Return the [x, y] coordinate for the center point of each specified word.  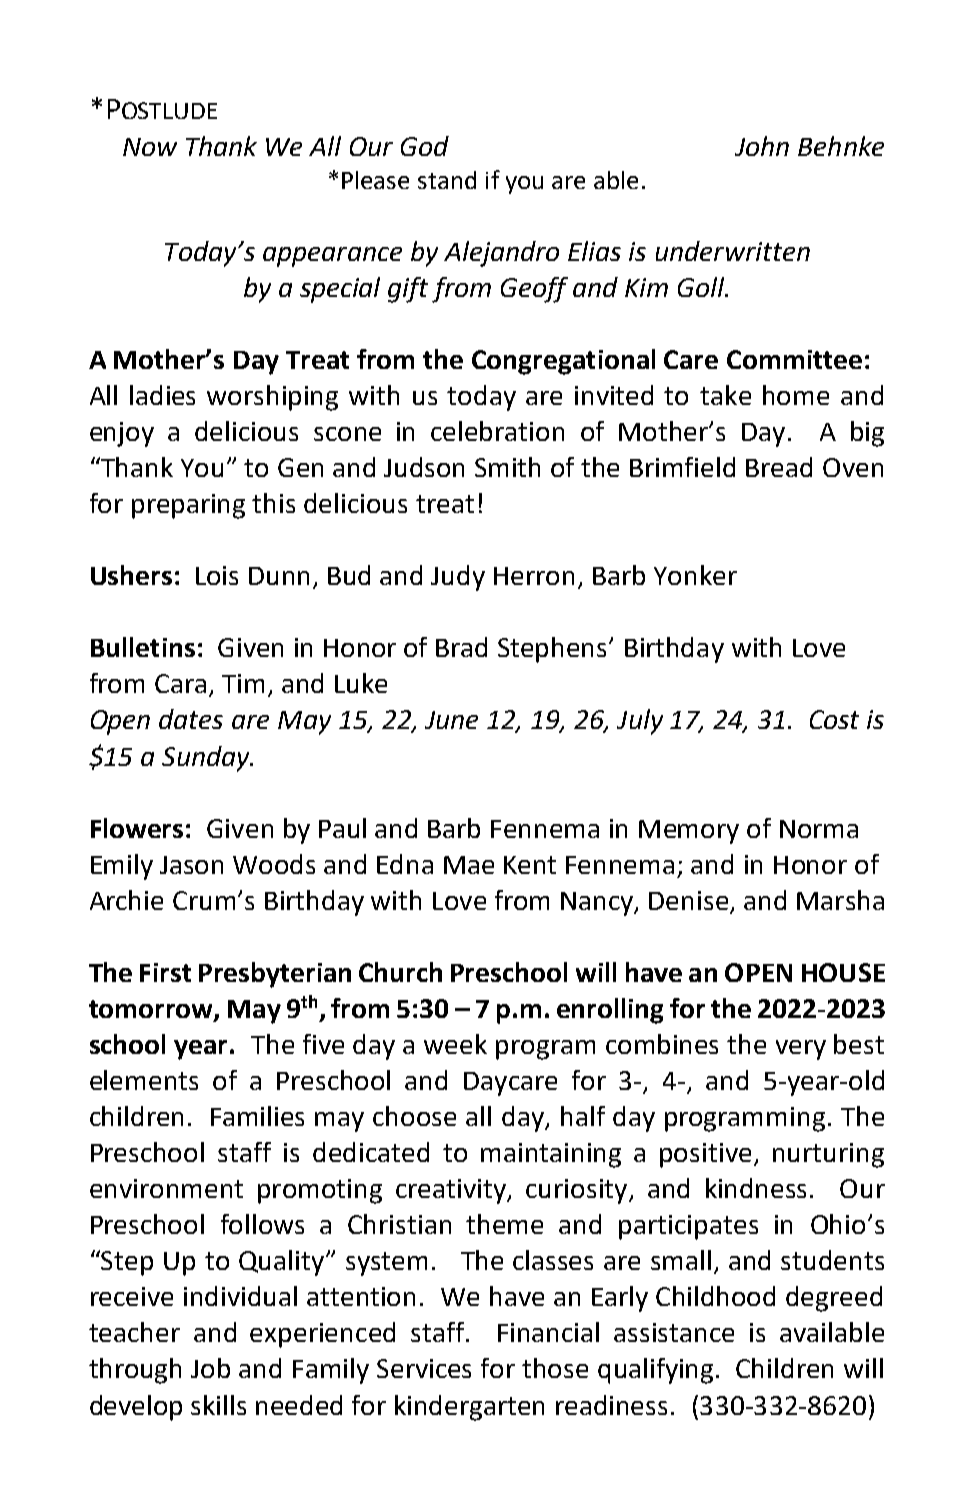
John [762, 146]
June [451, 720]
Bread [779, 467]
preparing [188, 506]
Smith [507, 467]
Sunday [207, 759]
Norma [819, 829]
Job [210, 1368]
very [801, 1050]
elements [144, 1080]
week [455, 1044]
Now [150, 147]
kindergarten [469, 1408]
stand [447, 180]
